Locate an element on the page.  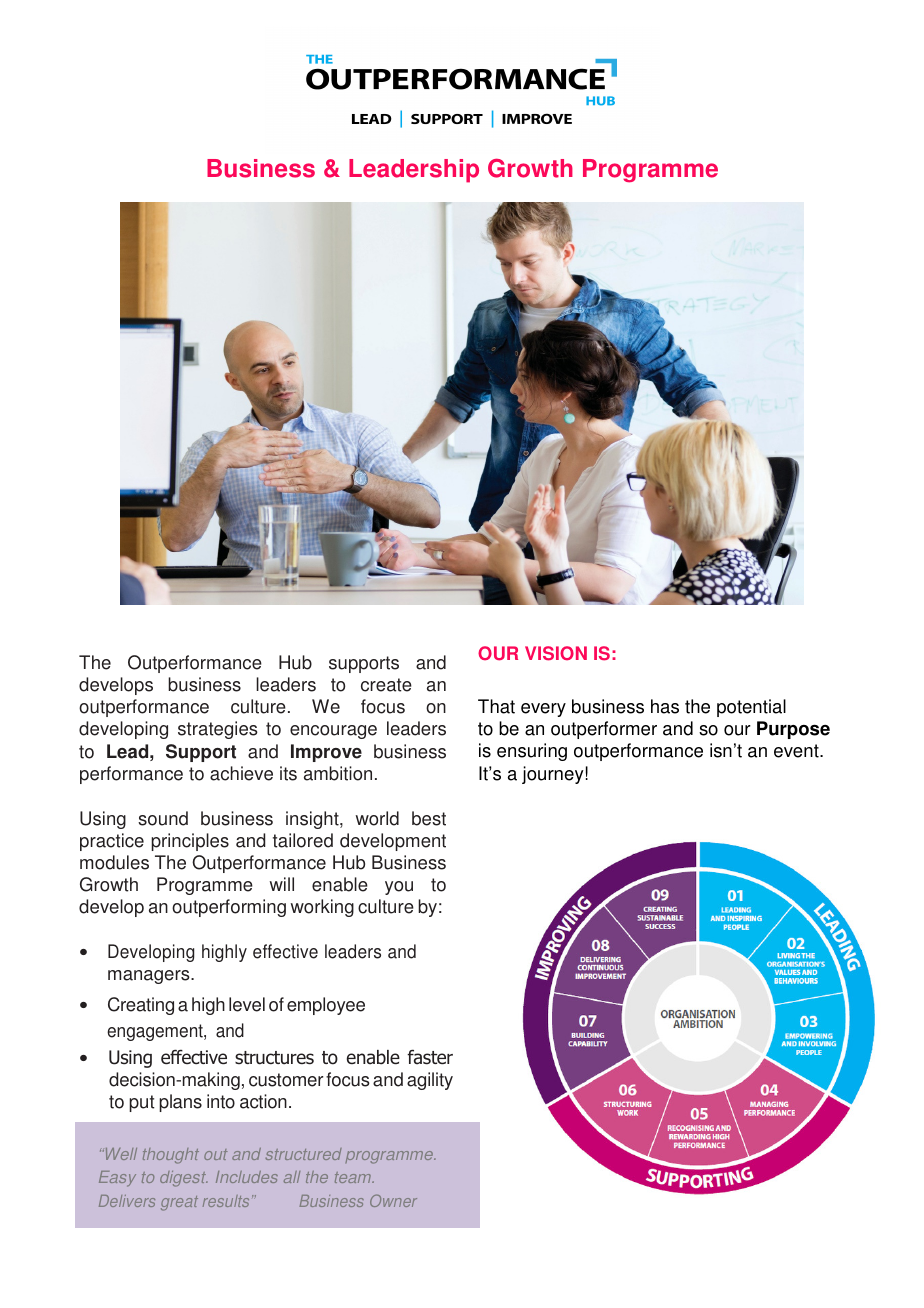
digest is located at coordinates (184, 1179).
